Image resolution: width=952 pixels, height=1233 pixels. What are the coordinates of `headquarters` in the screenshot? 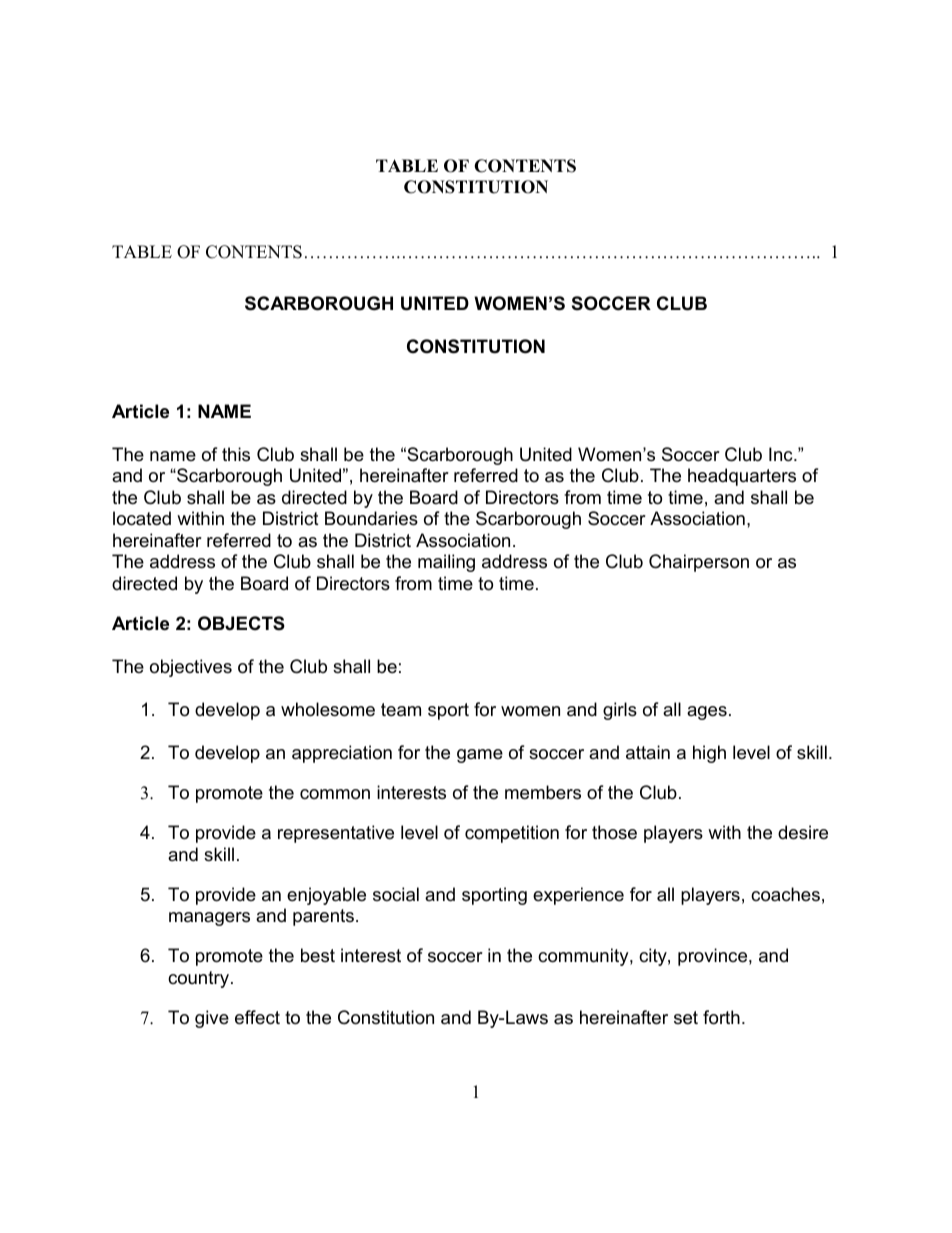 It's located at (742, 477).
